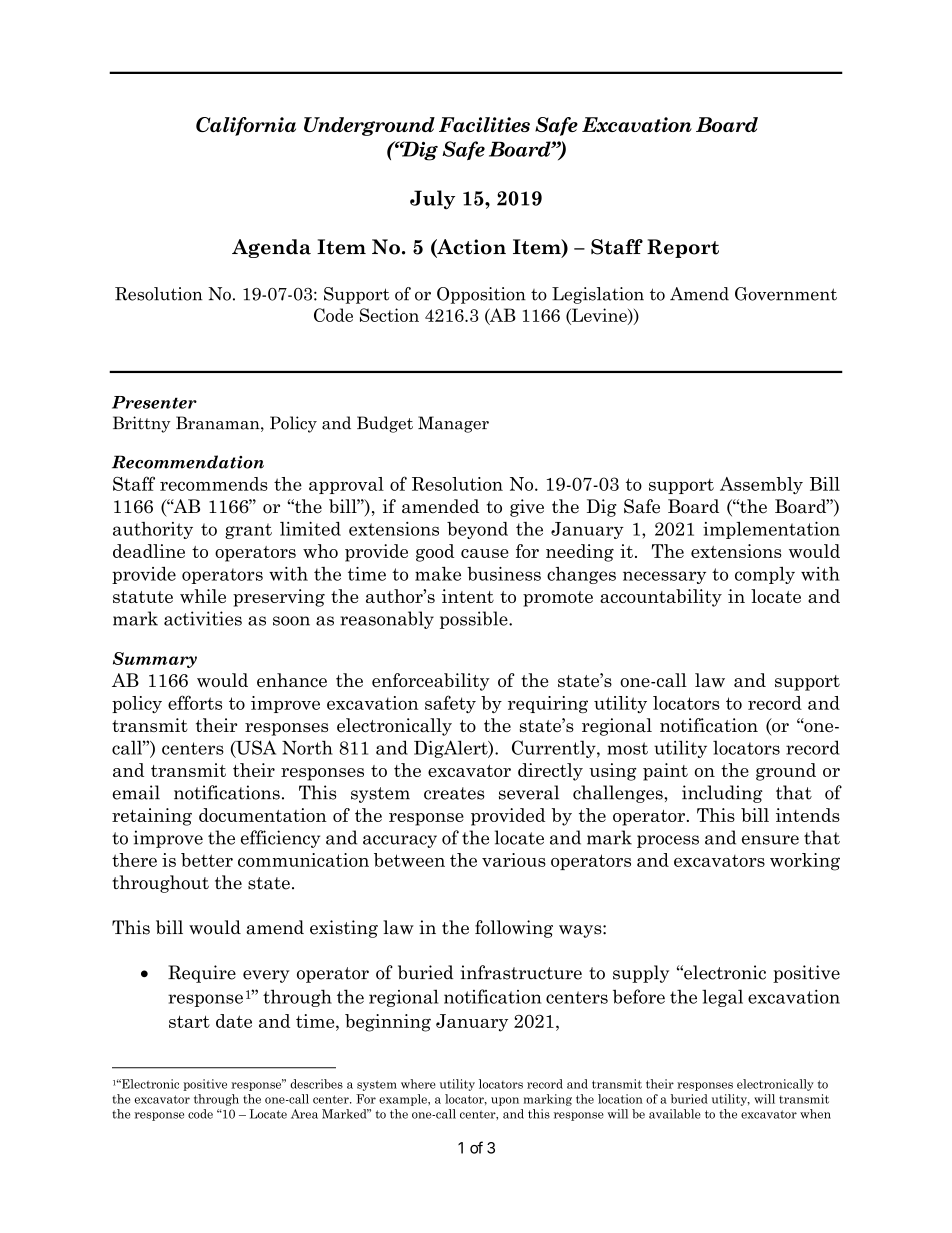 The height and width of the screenshot is (1233, 952). What do you see at coordinates (475, 620) in the screenshot?
I see `possible` at bounding box center [475, 620].
